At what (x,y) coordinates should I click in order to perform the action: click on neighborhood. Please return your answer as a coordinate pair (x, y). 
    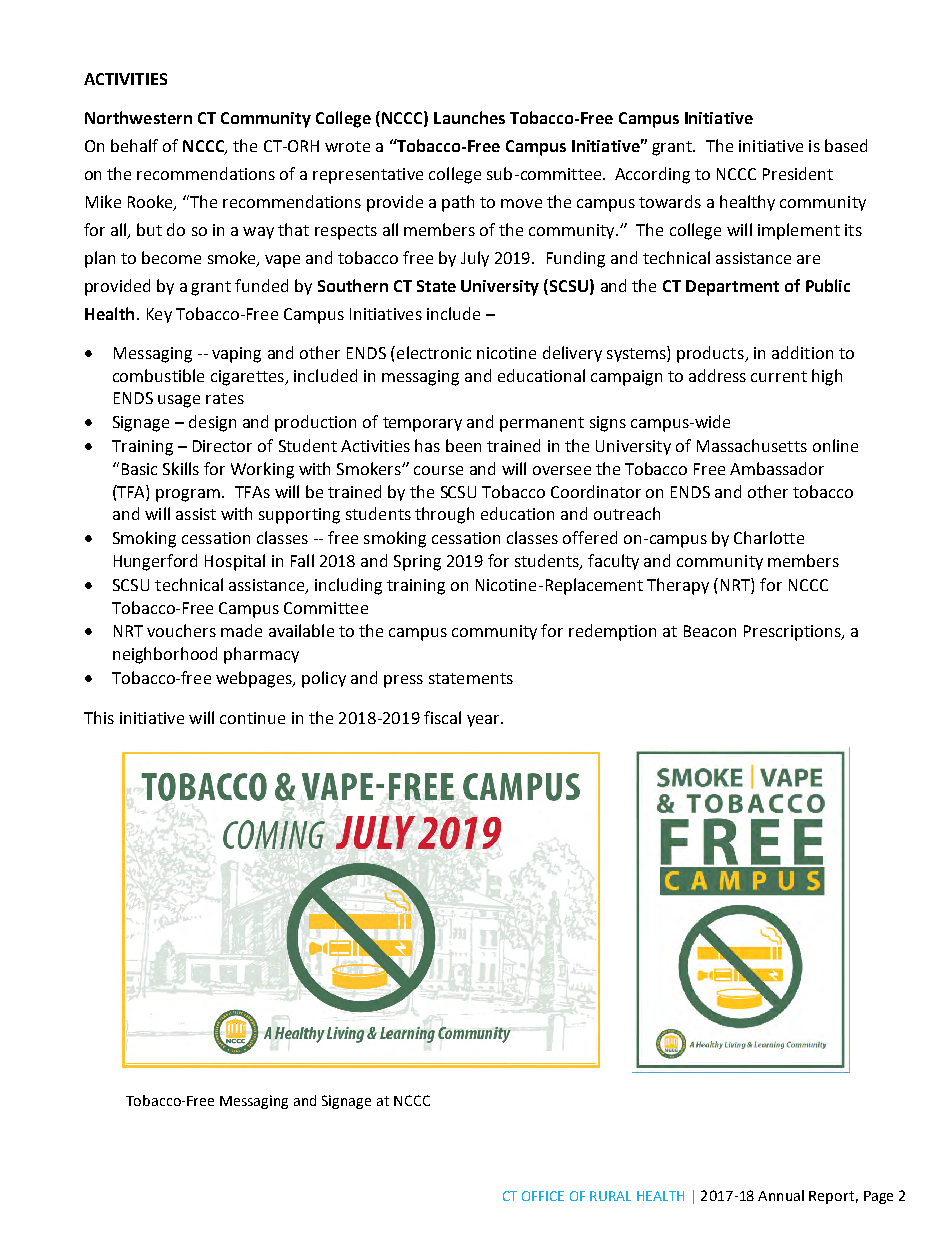
    Looking at the image, I should click on (165, 655).
